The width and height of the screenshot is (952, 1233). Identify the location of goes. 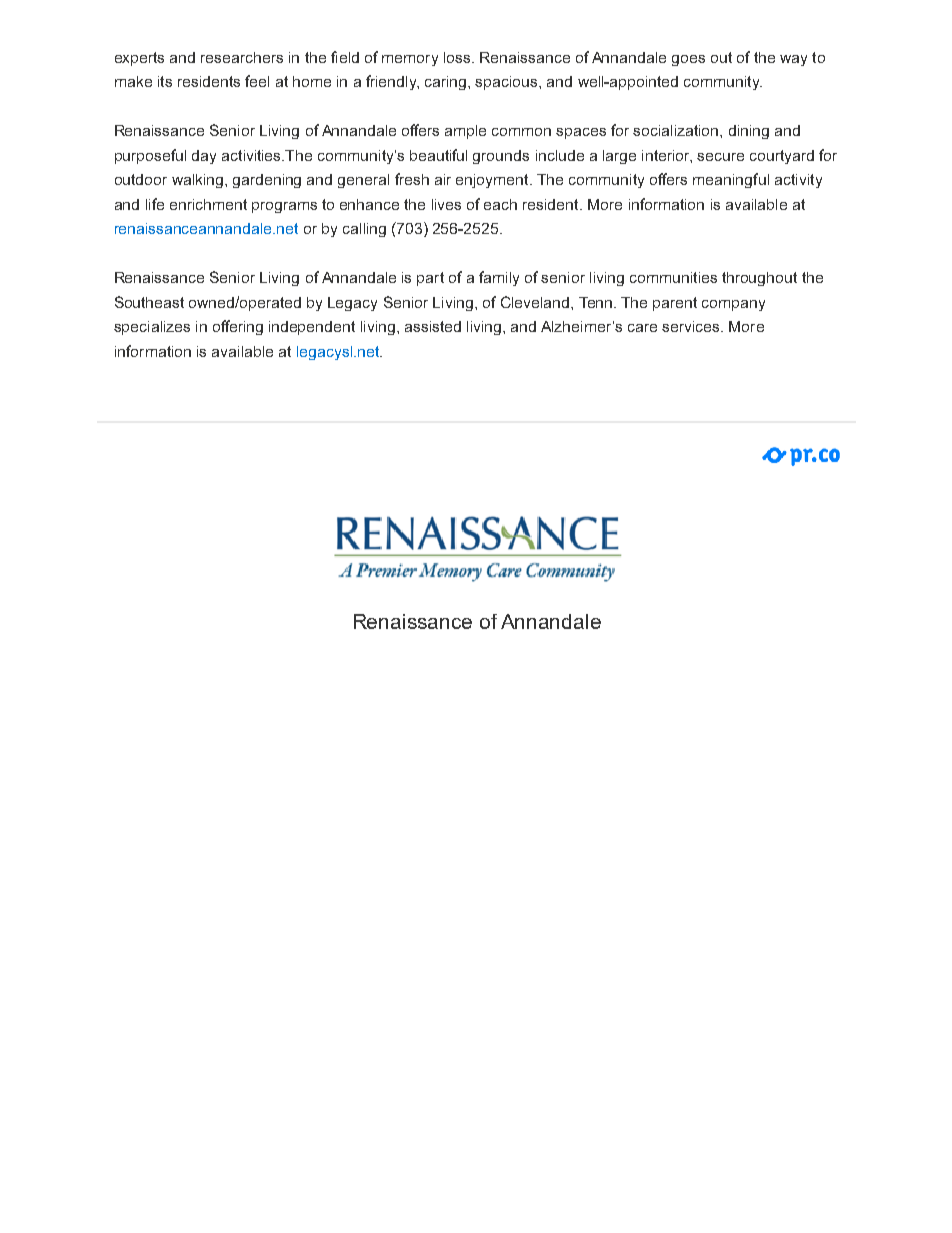
(688, 60).
